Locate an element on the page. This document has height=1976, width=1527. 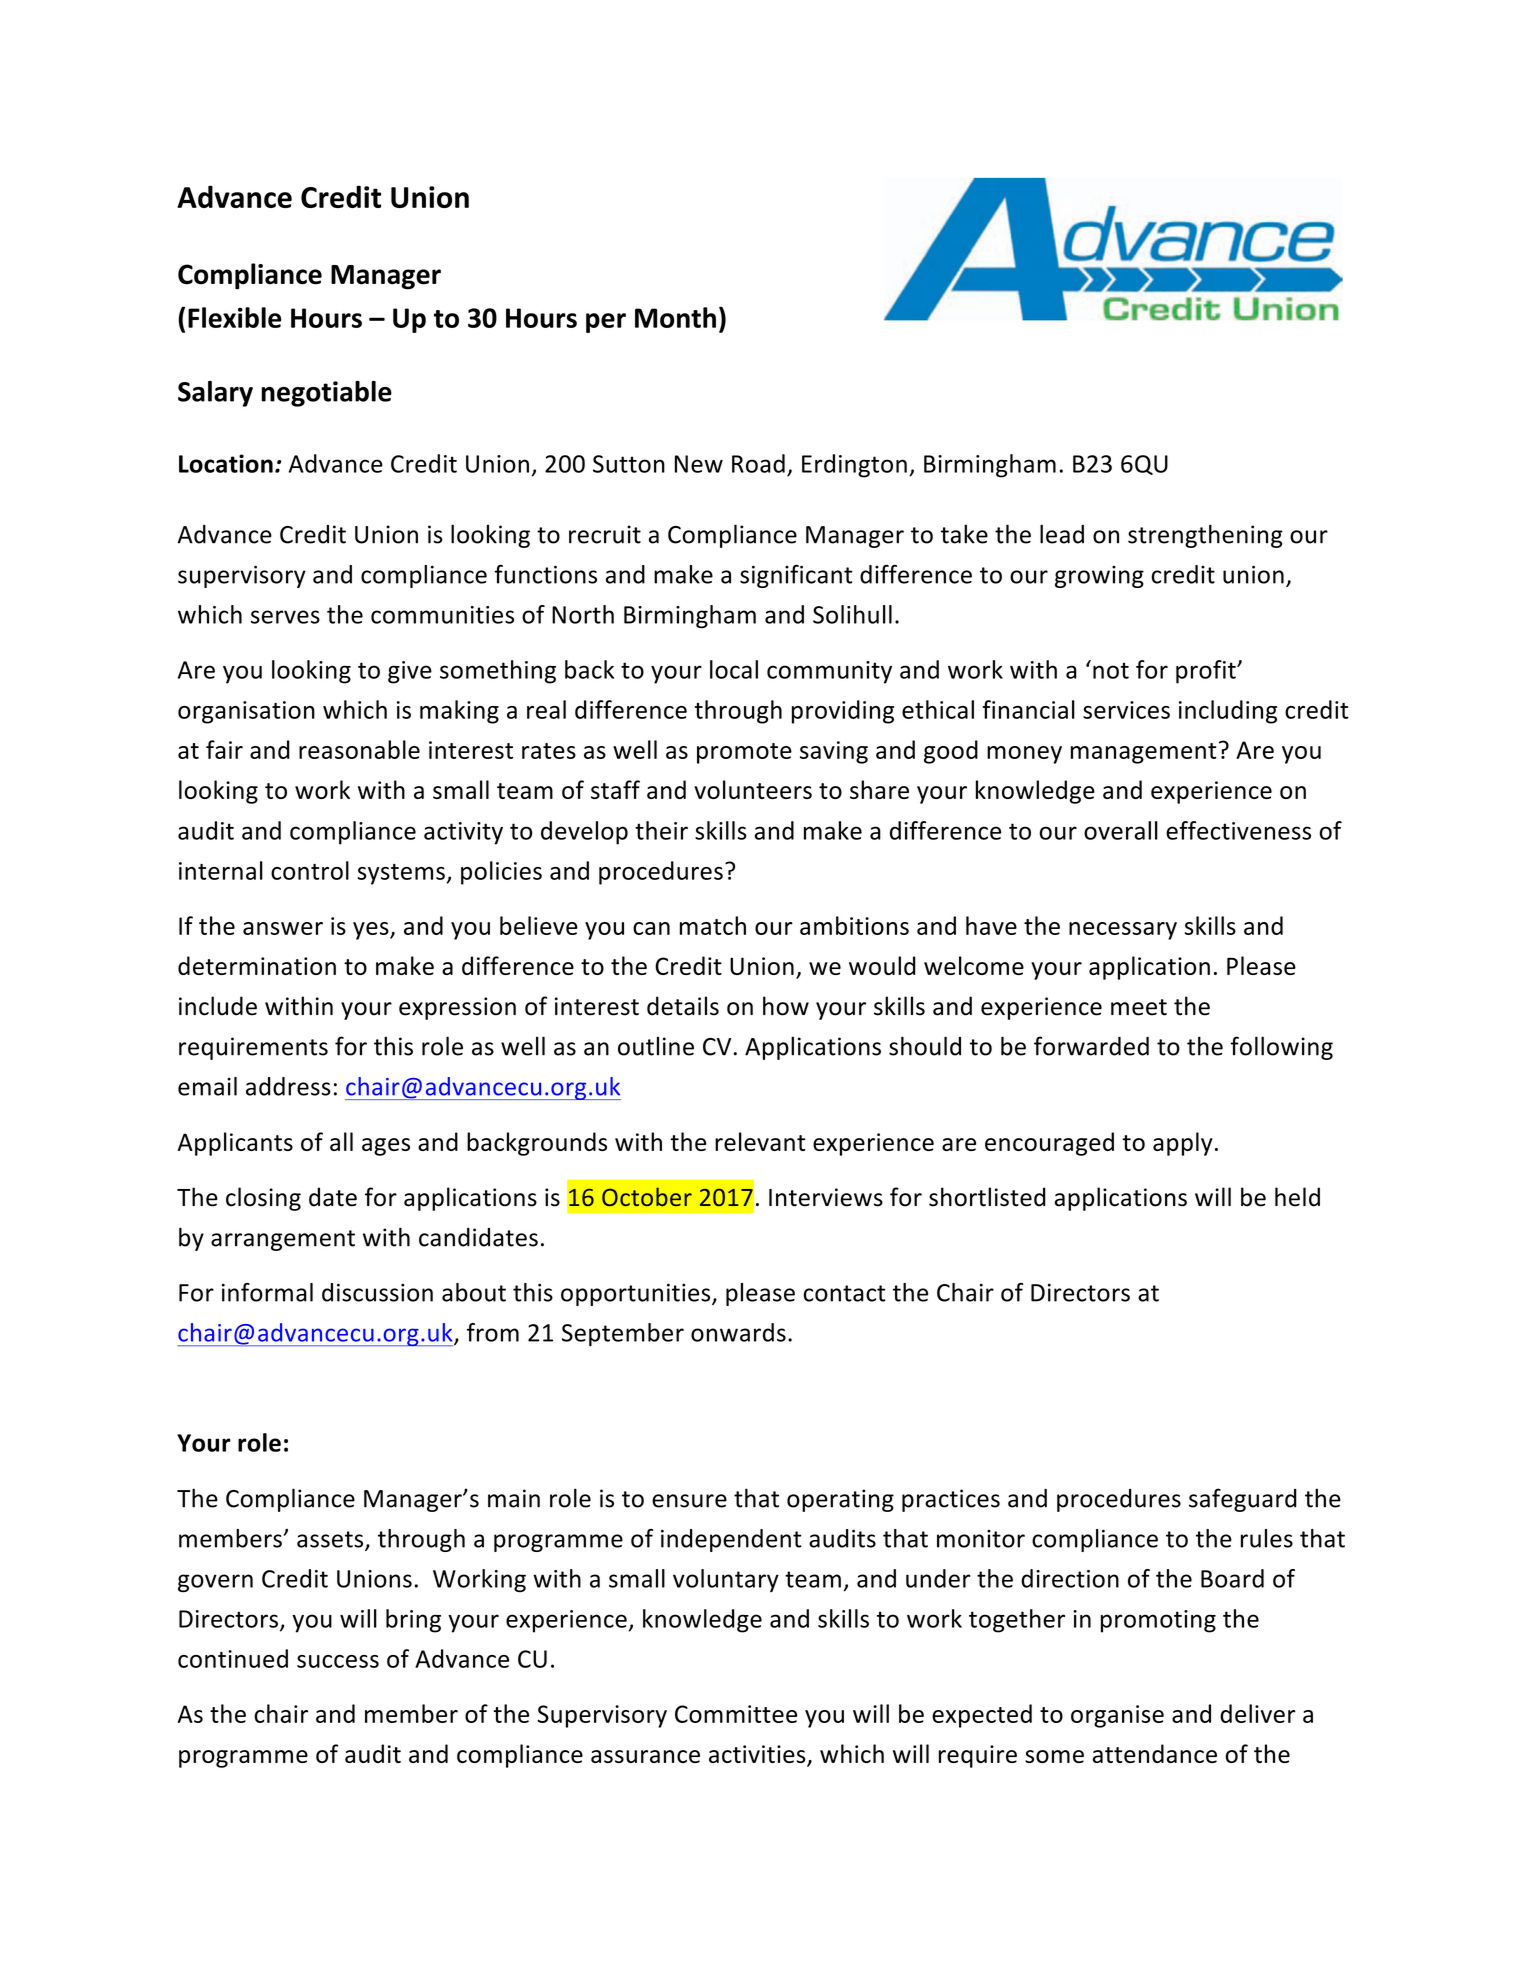
contact is located at coordinates (844, 1293).
